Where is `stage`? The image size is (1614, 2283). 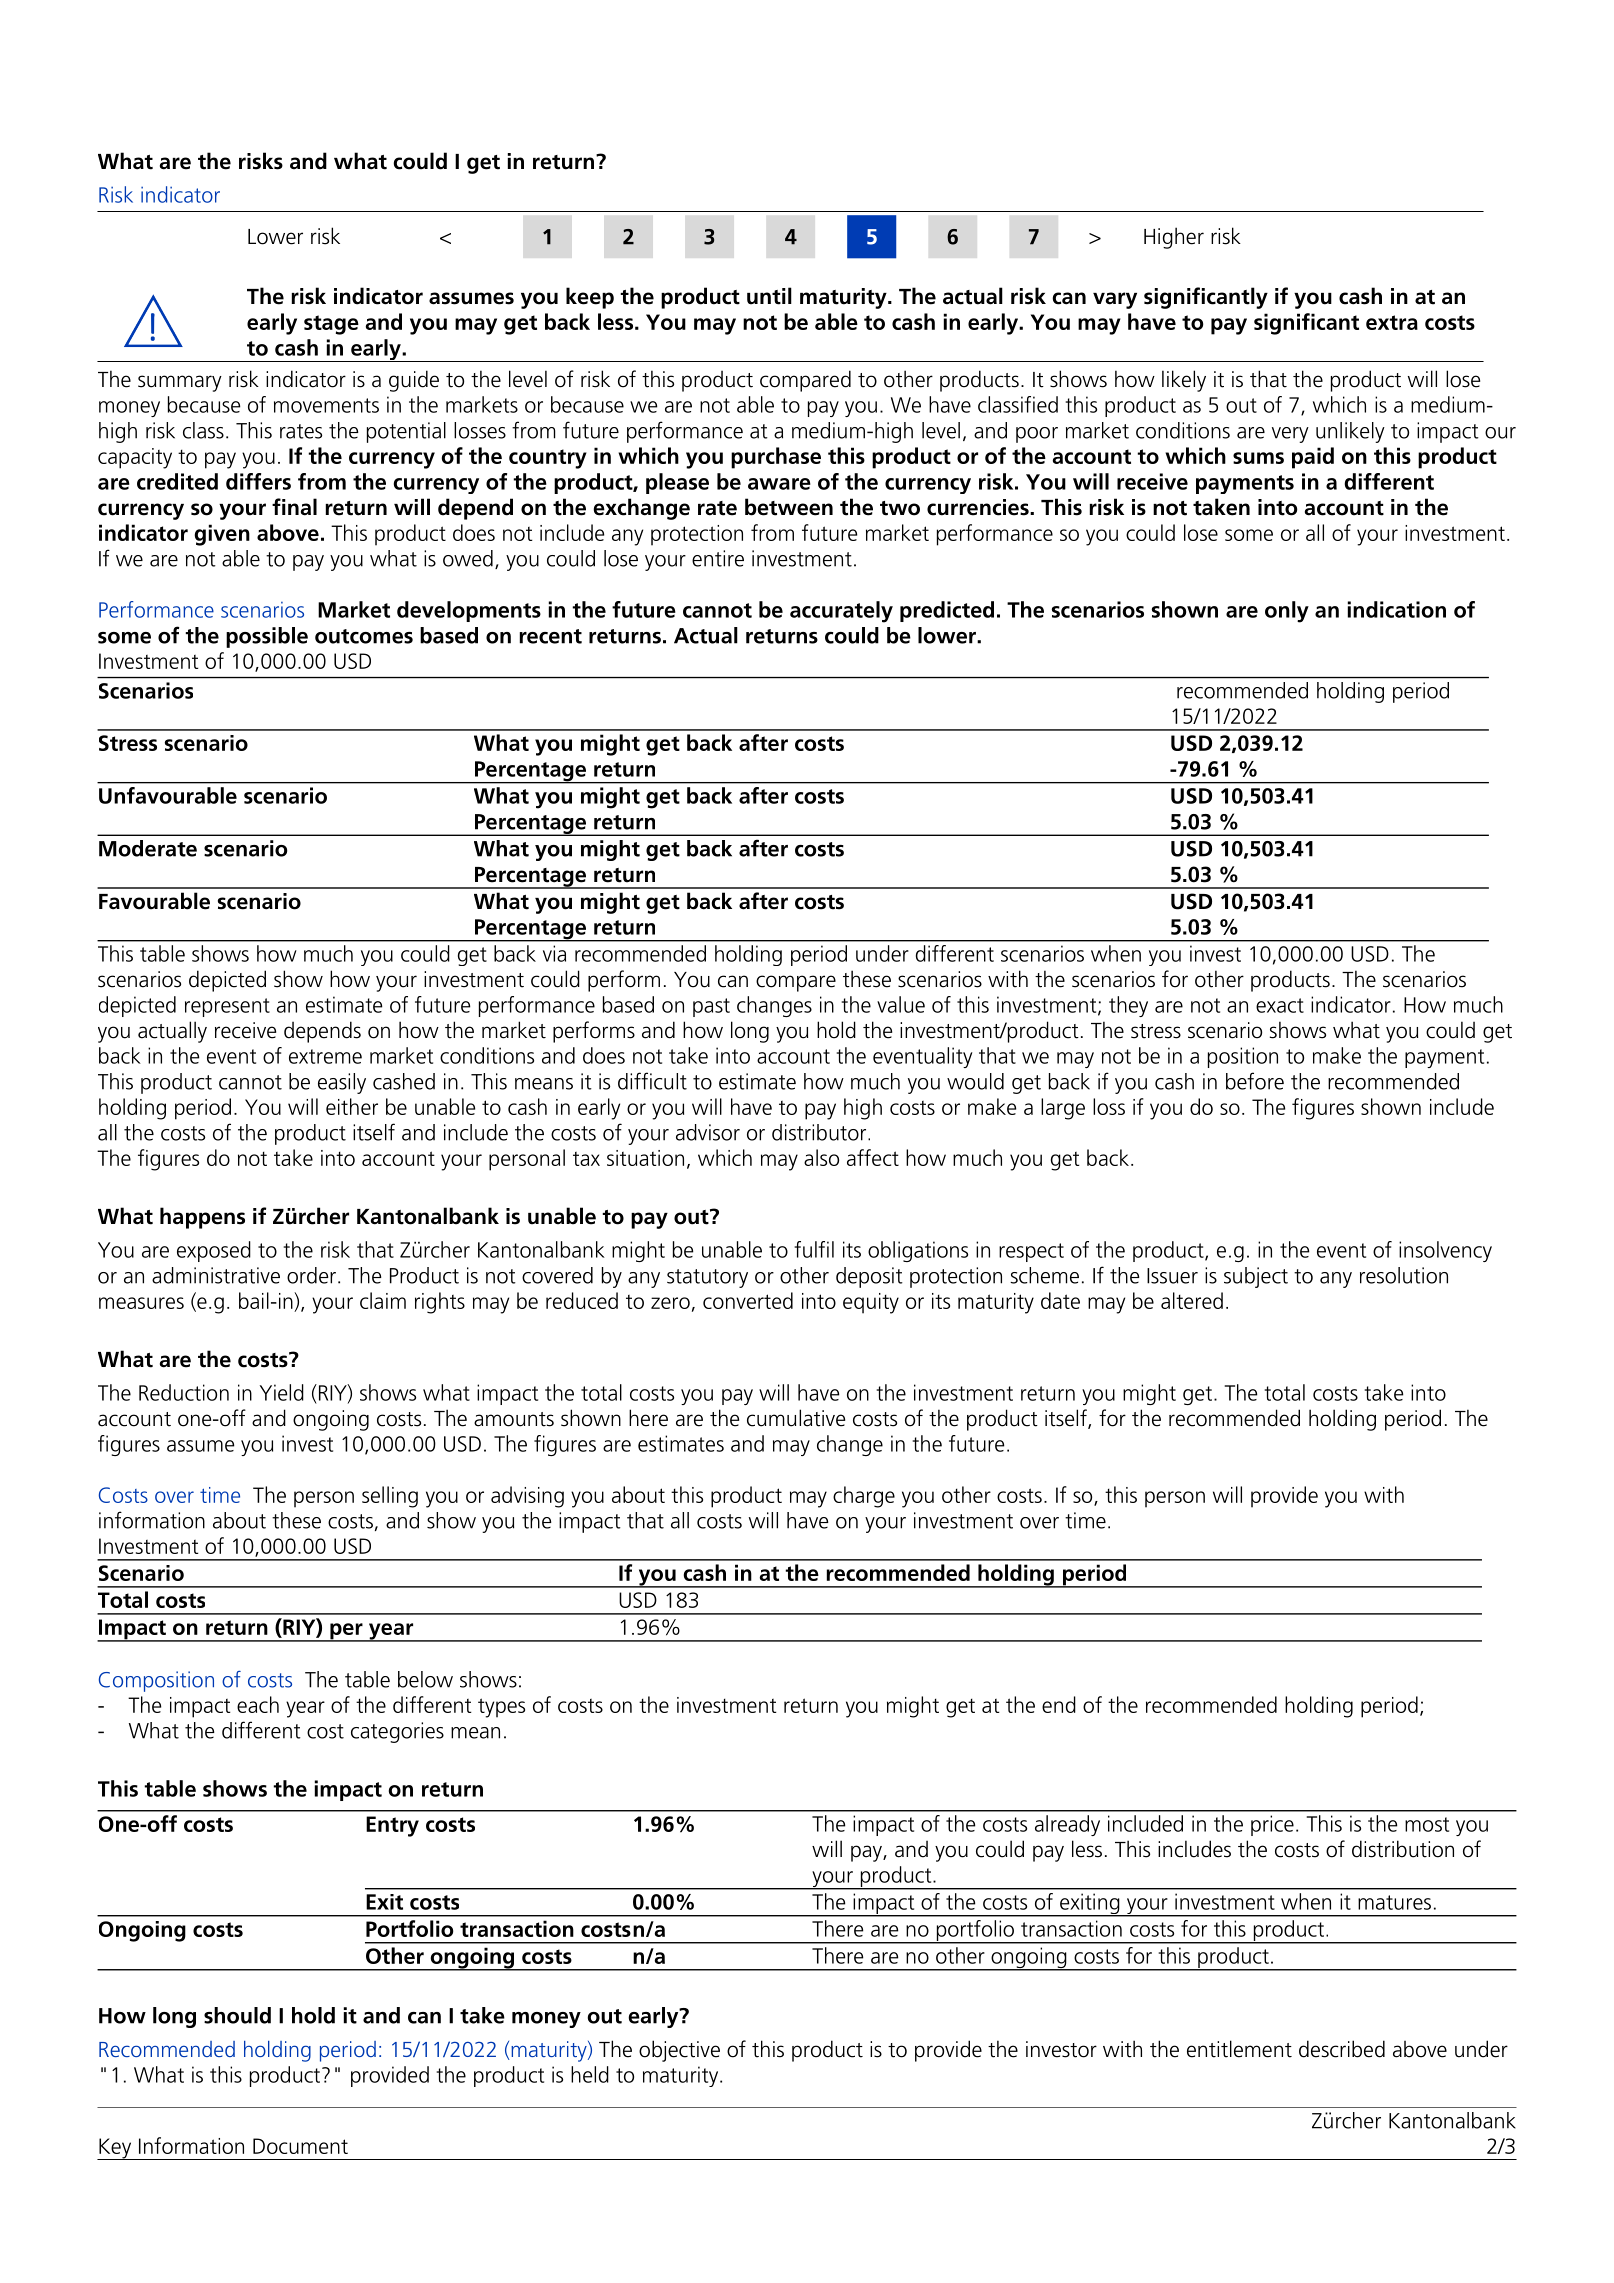
stage is located at coordinates (331, 325).
